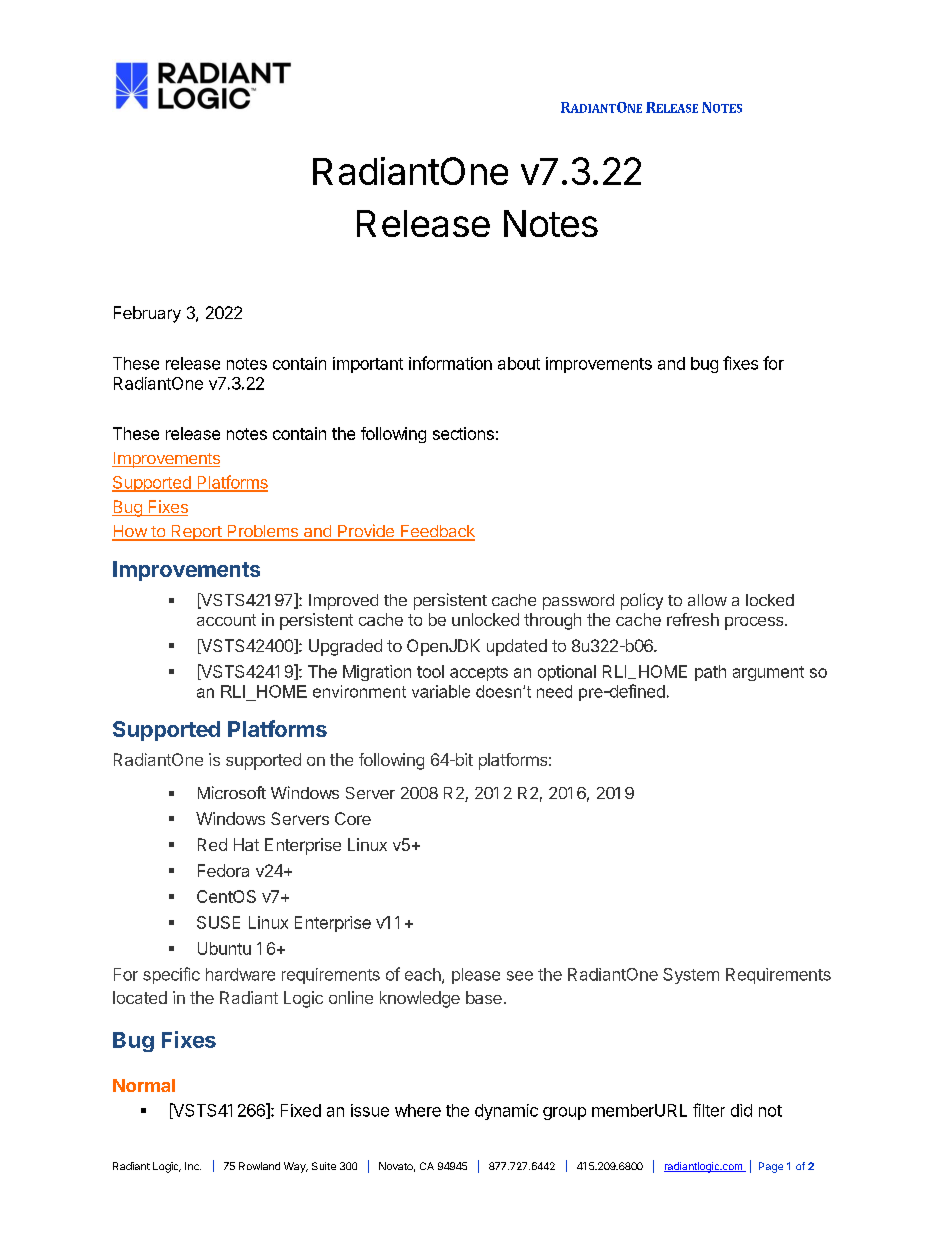 This page has width=952, height=1233. What do you see at coordinates (193, 1166) in the page?
I see `Inc` at bounding box center [193, 1166].
